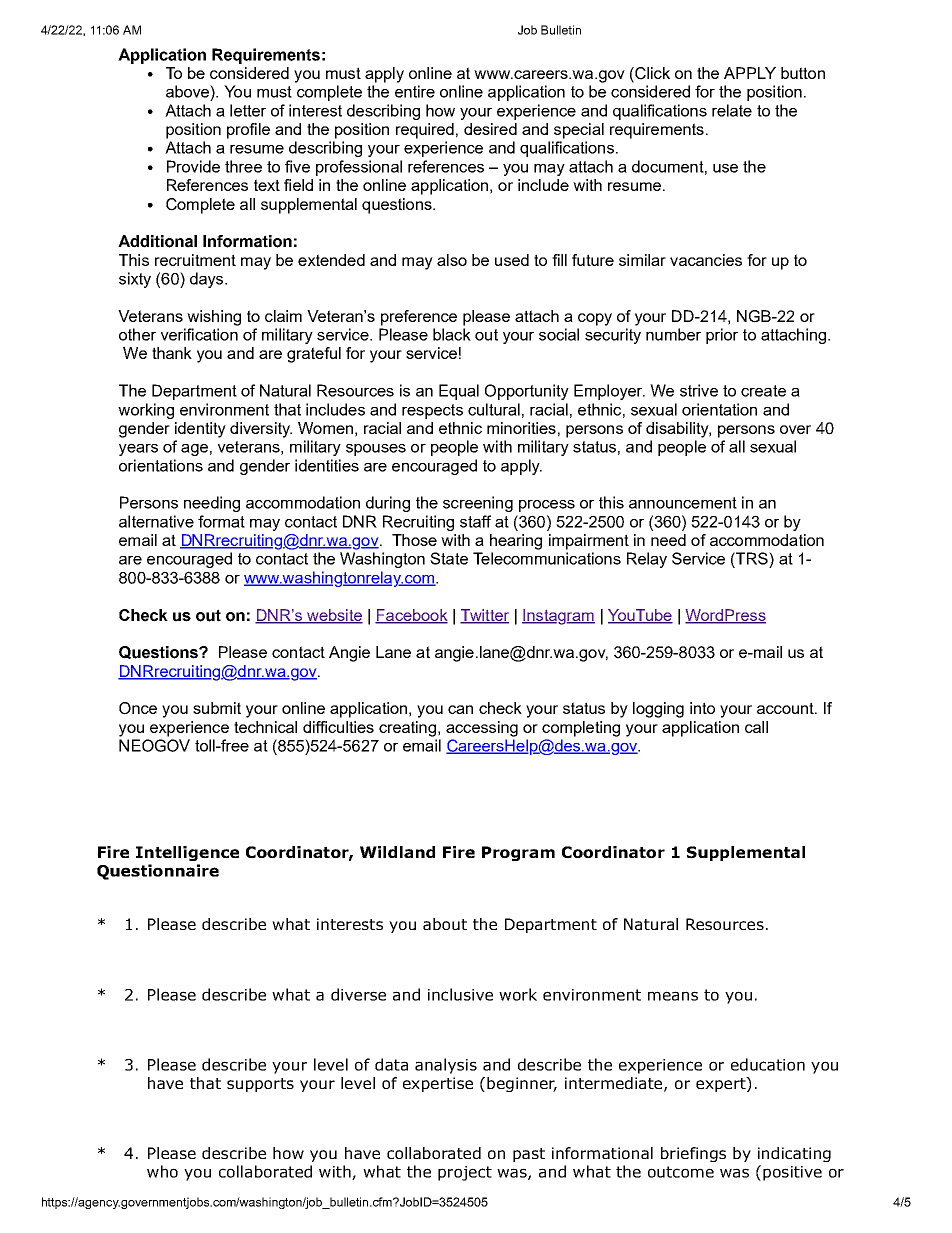 This screenshot has width=952, height=1233. I want to click on relate, so click(732, 110).
